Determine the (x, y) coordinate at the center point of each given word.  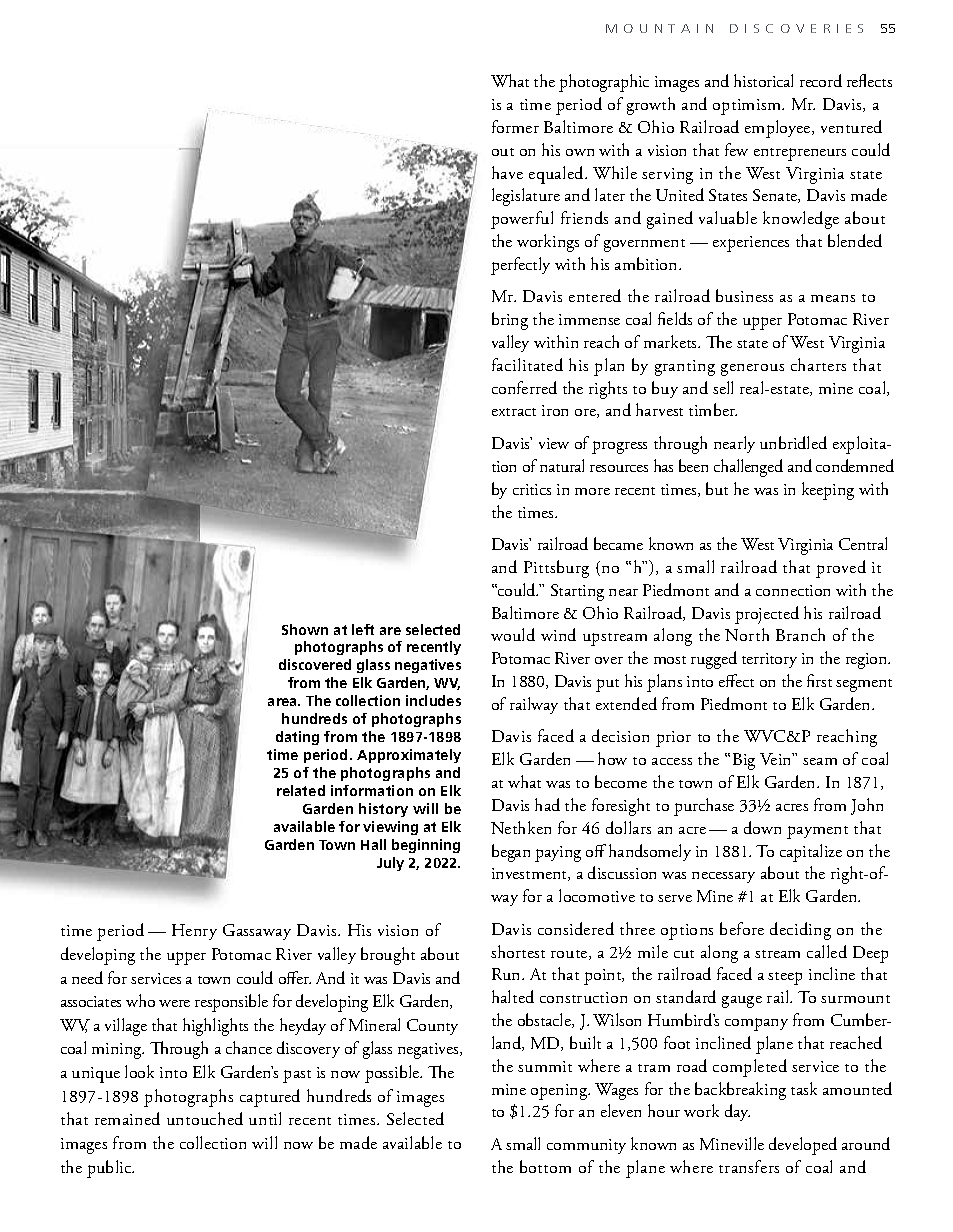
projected (767, 615)
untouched (205, 1118)
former (515, 126)
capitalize (811, 853)
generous (752, 370)
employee (779, 129)
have (507, 172)
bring (510, 321)
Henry (194, 932)
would (513, 634)
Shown (305, 629)
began (511, 853)
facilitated (527, 364)
